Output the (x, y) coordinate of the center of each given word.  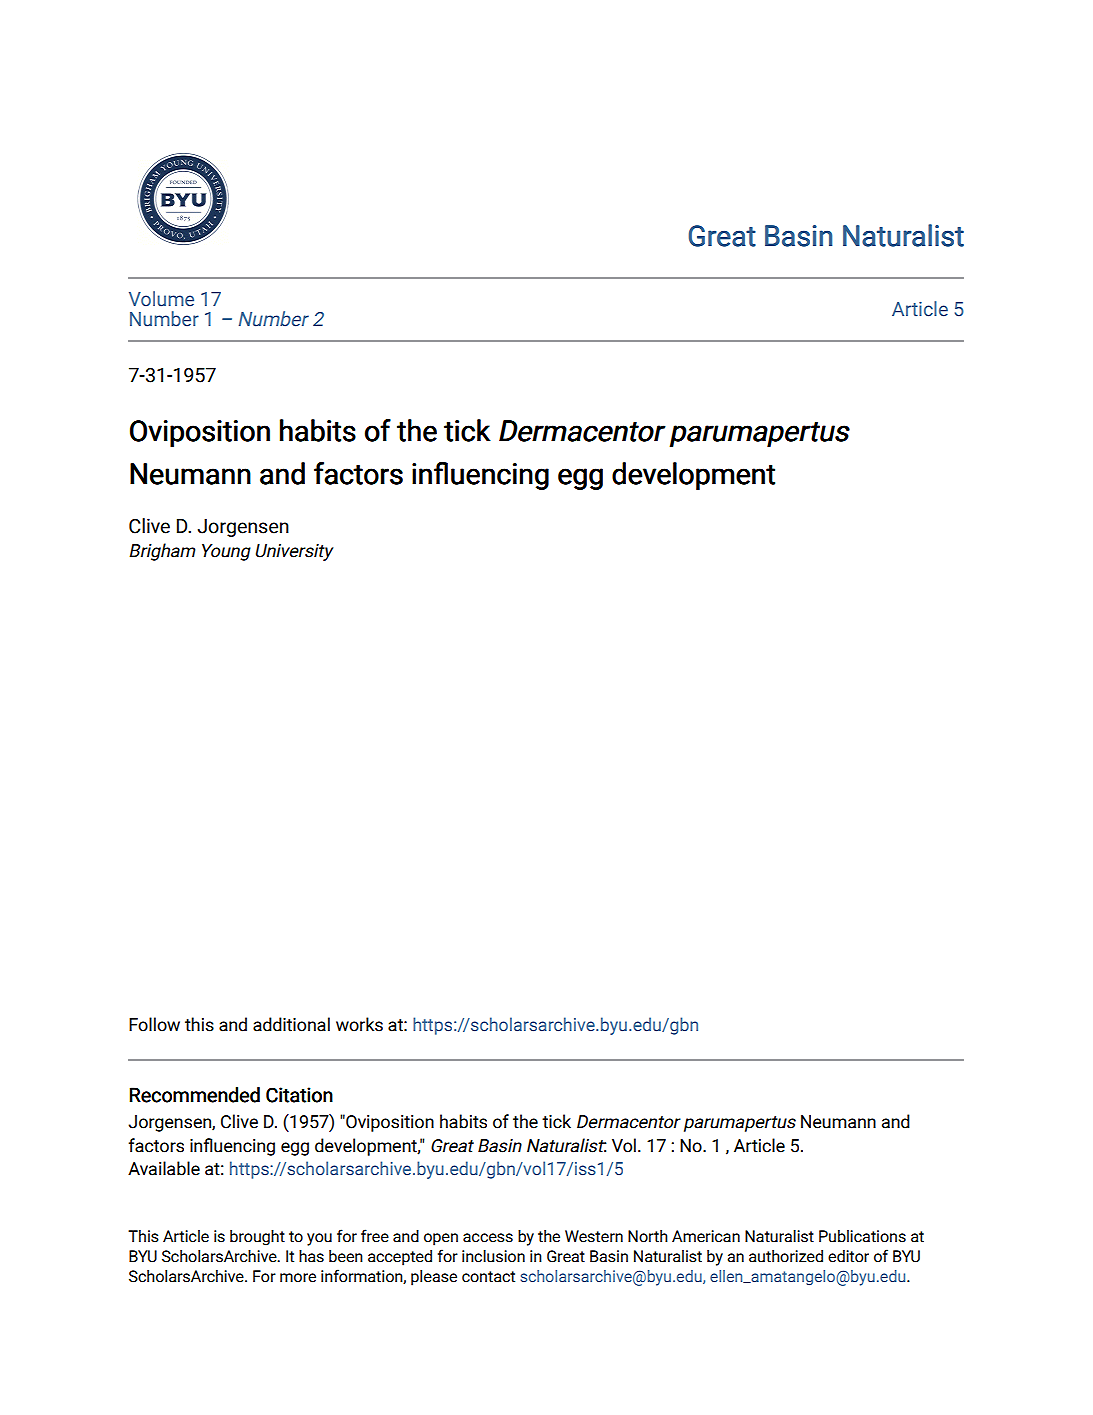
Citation (299, 1095)
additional (291, 1024)
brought (257, 1238)
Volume (161, 299)
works (359, 1024)
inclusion (493, 1256)
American (706, 1236)
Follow (154, 1024)
